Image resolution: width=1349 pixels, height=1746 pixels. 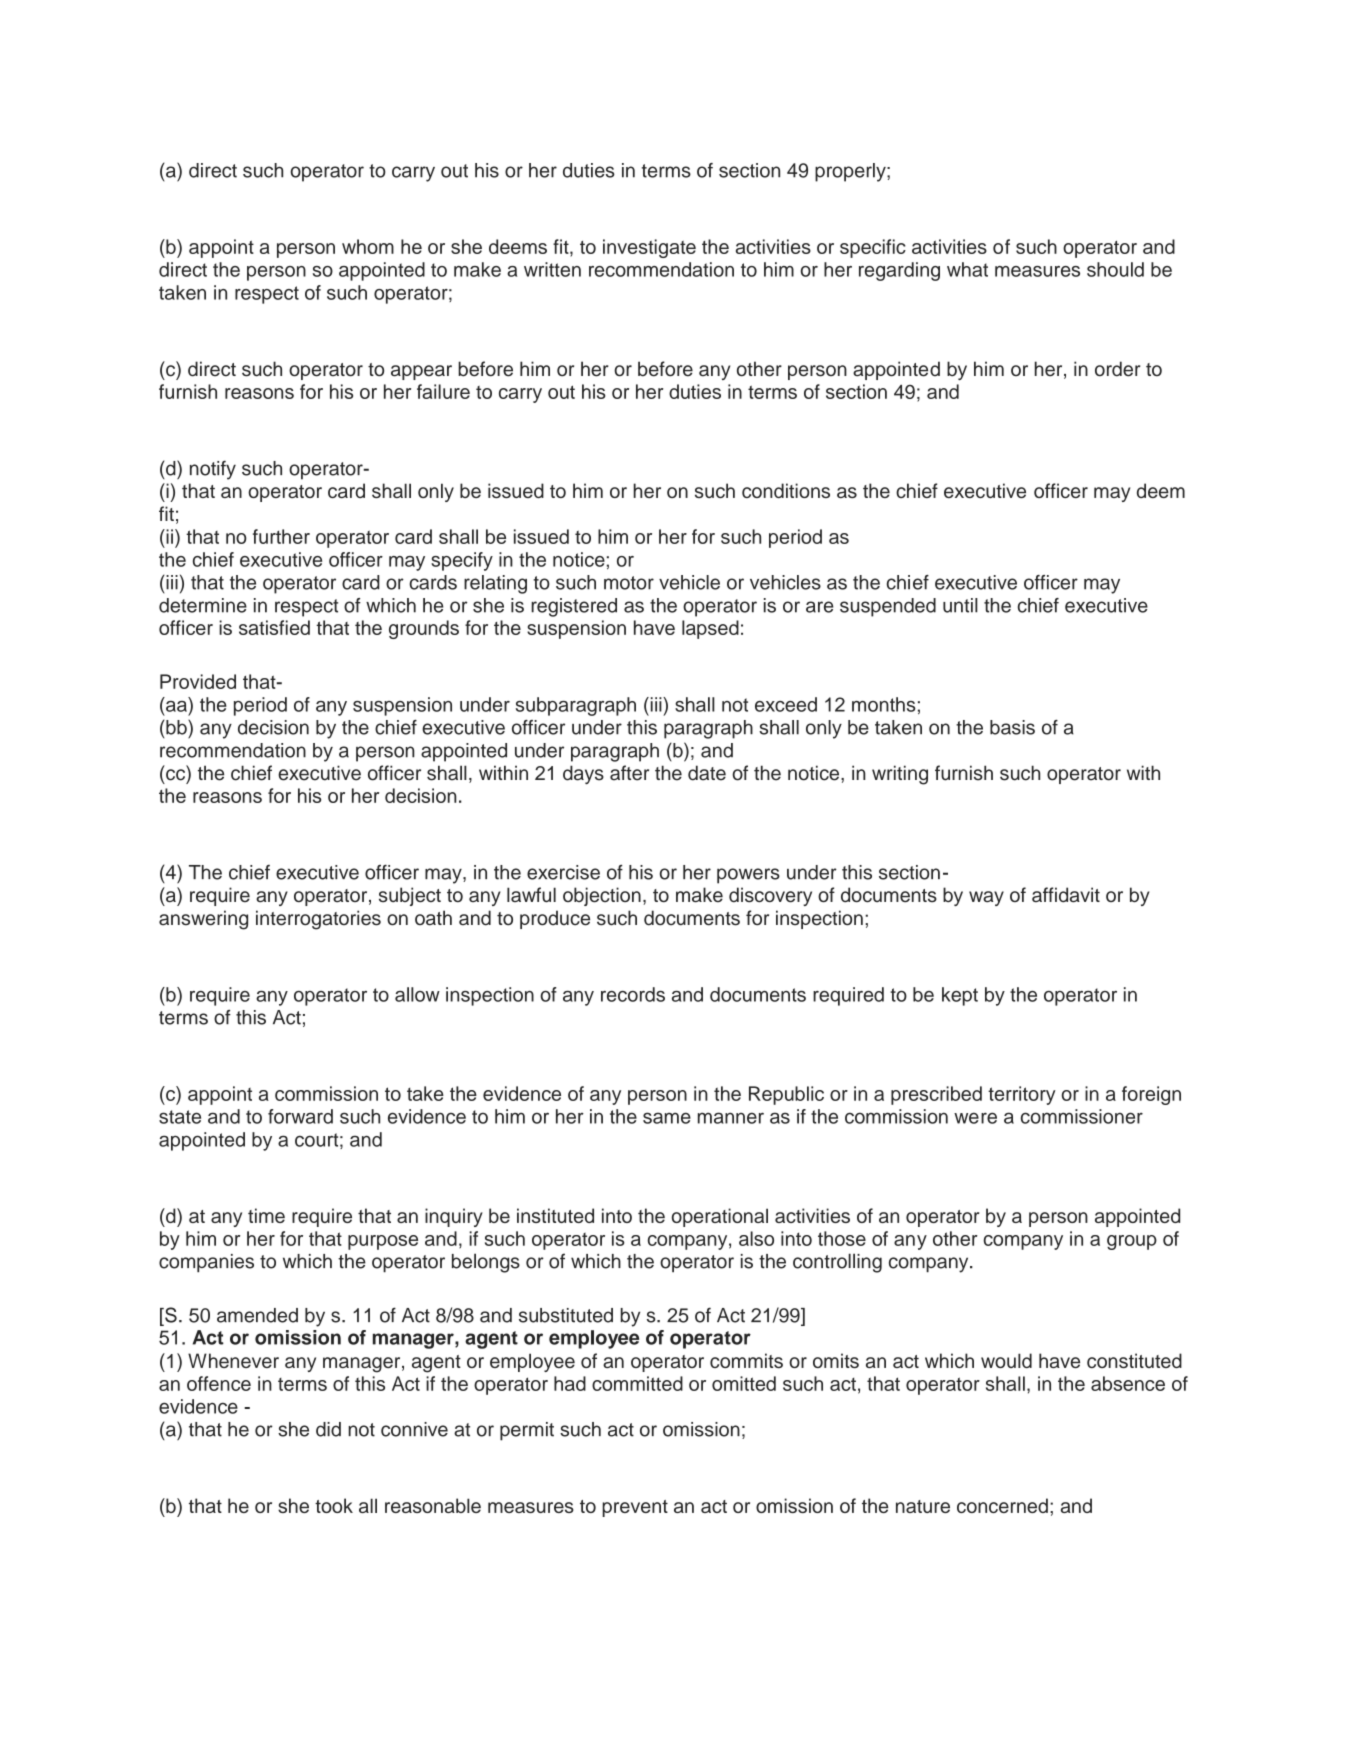 I want to click on prevent, so click(x=635, y=1508).
